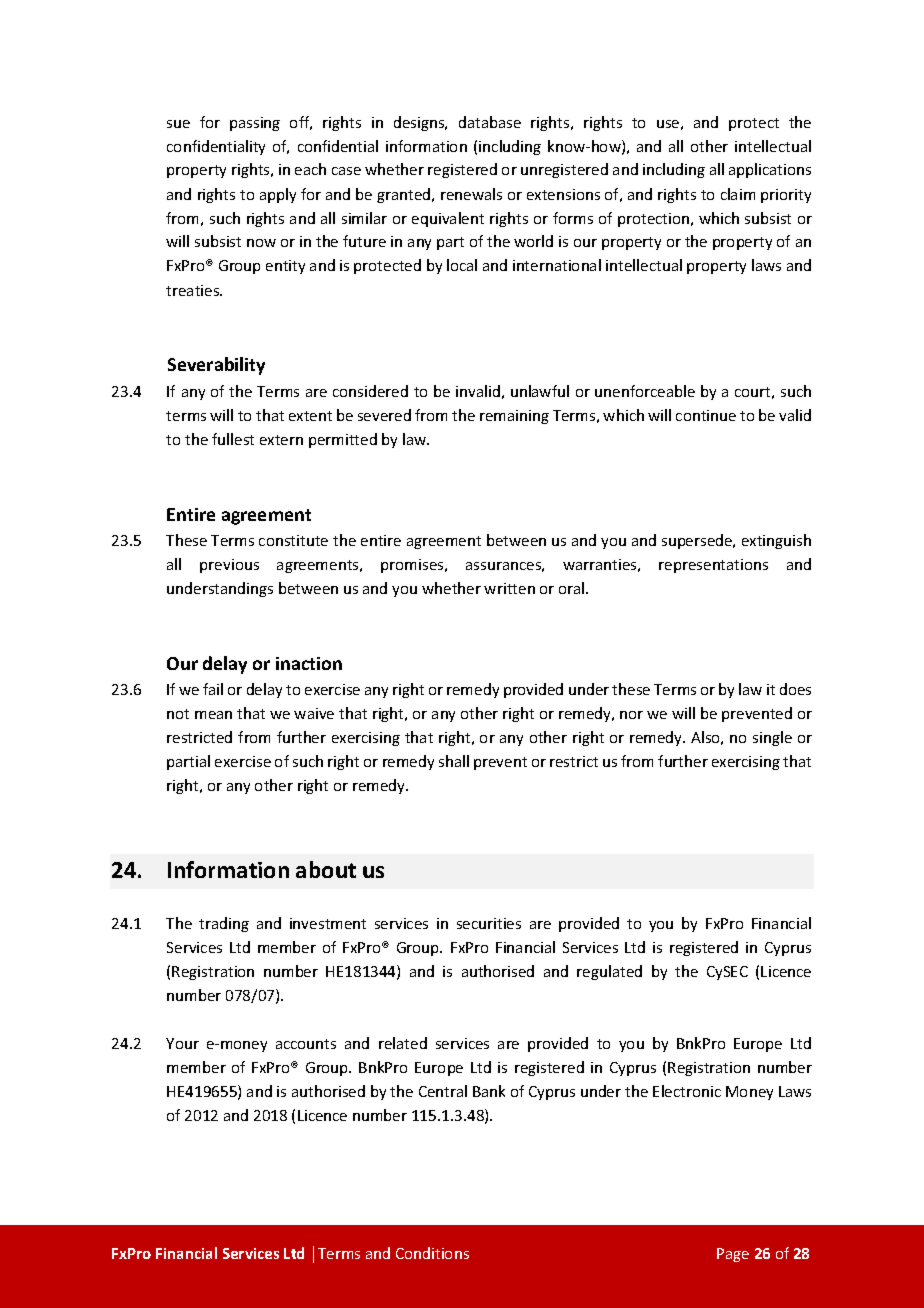 The width and height of the screenshot is (924, 1308). What do you see at coordinates (706, 415) in the screenshot?
I see `continue` at bounding box center [706, 415].
